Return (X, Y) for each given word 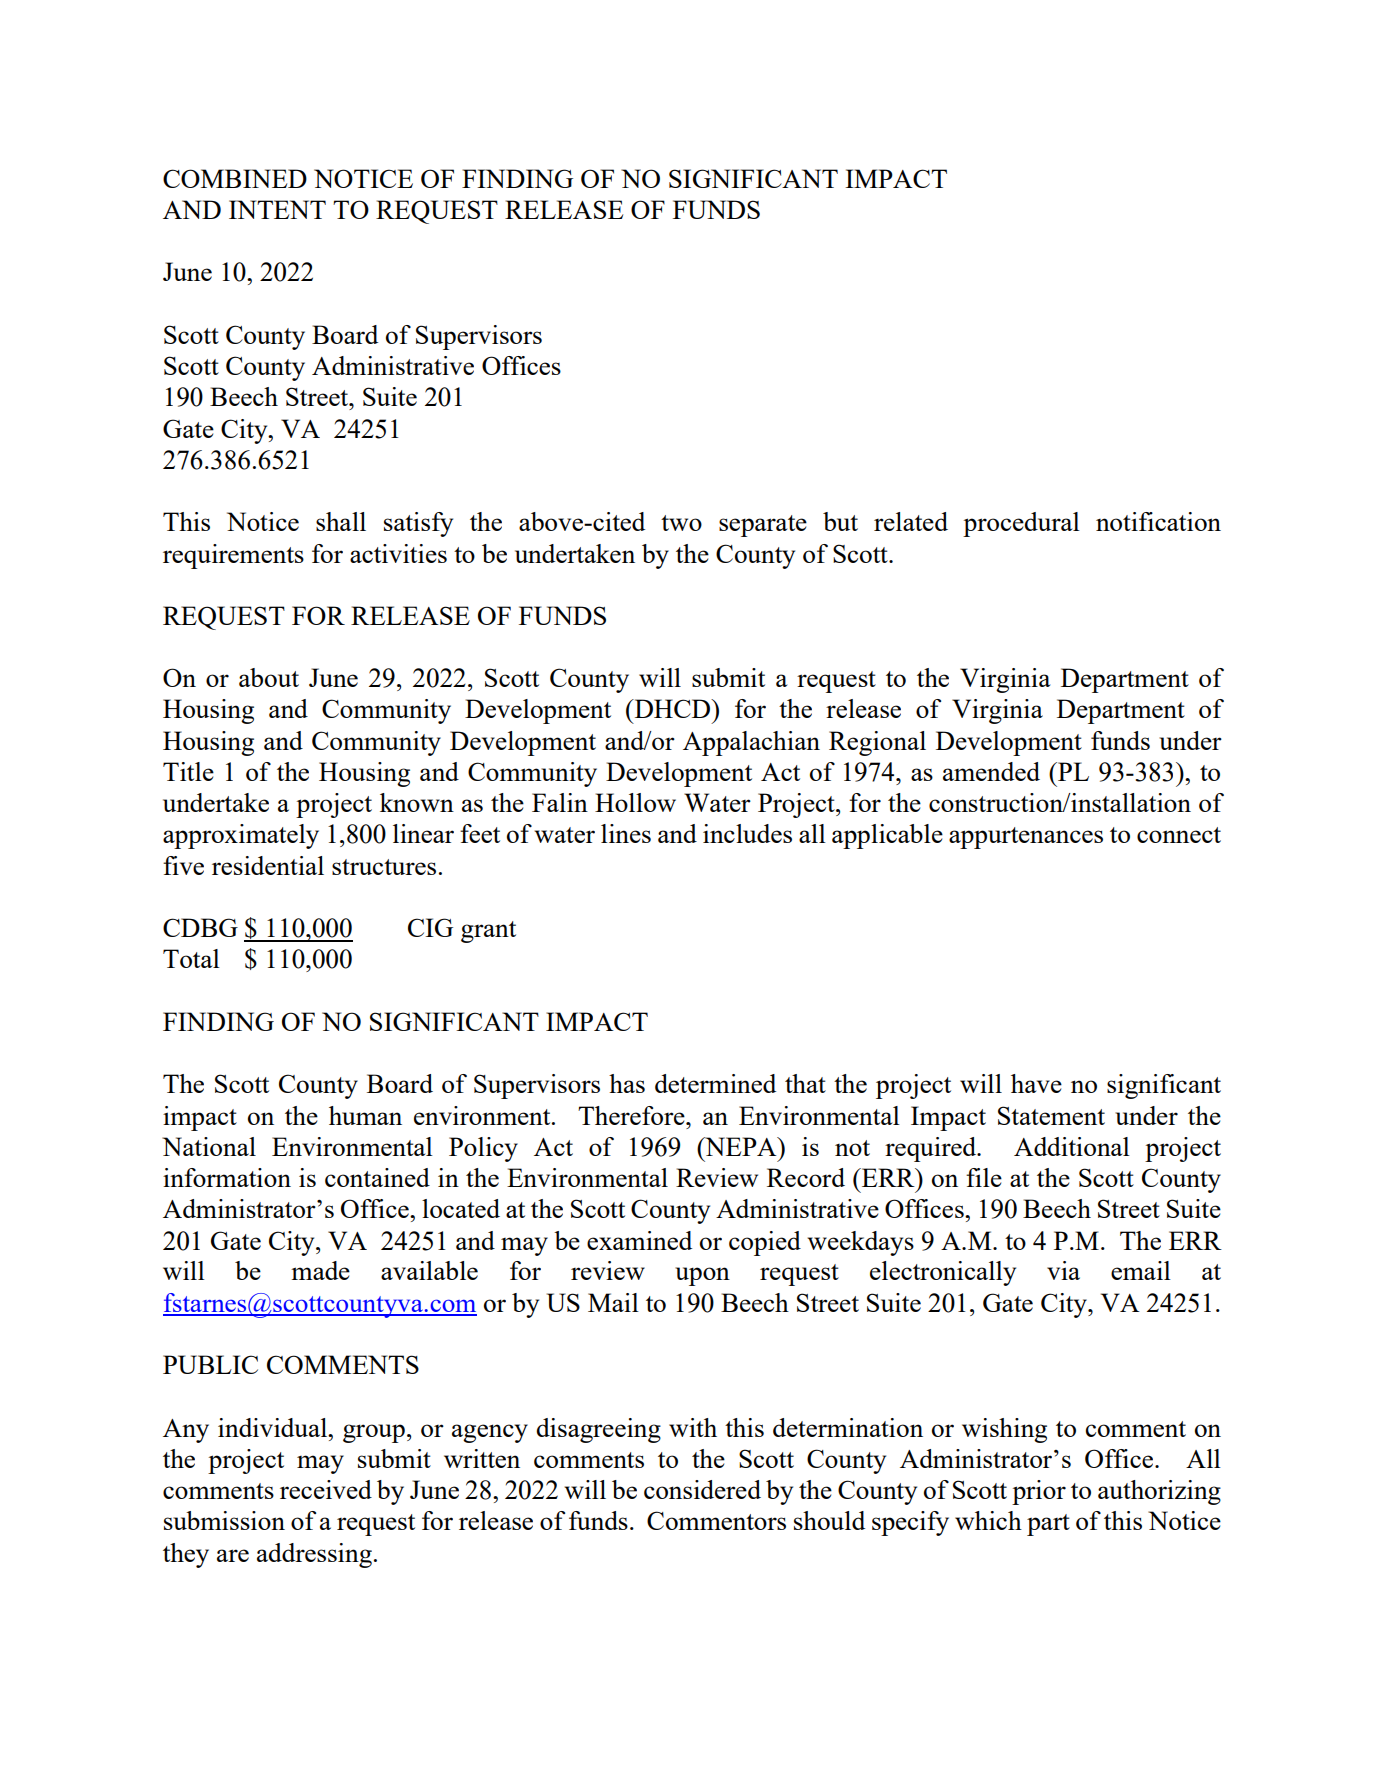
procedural (1021, 524)
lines (626, 833)
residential (268, 865)
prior (1039, 1492)
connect (1179, 835)
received (326, 1489)
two (681, 523)
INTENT (277, 209)
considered (702, 1489)
